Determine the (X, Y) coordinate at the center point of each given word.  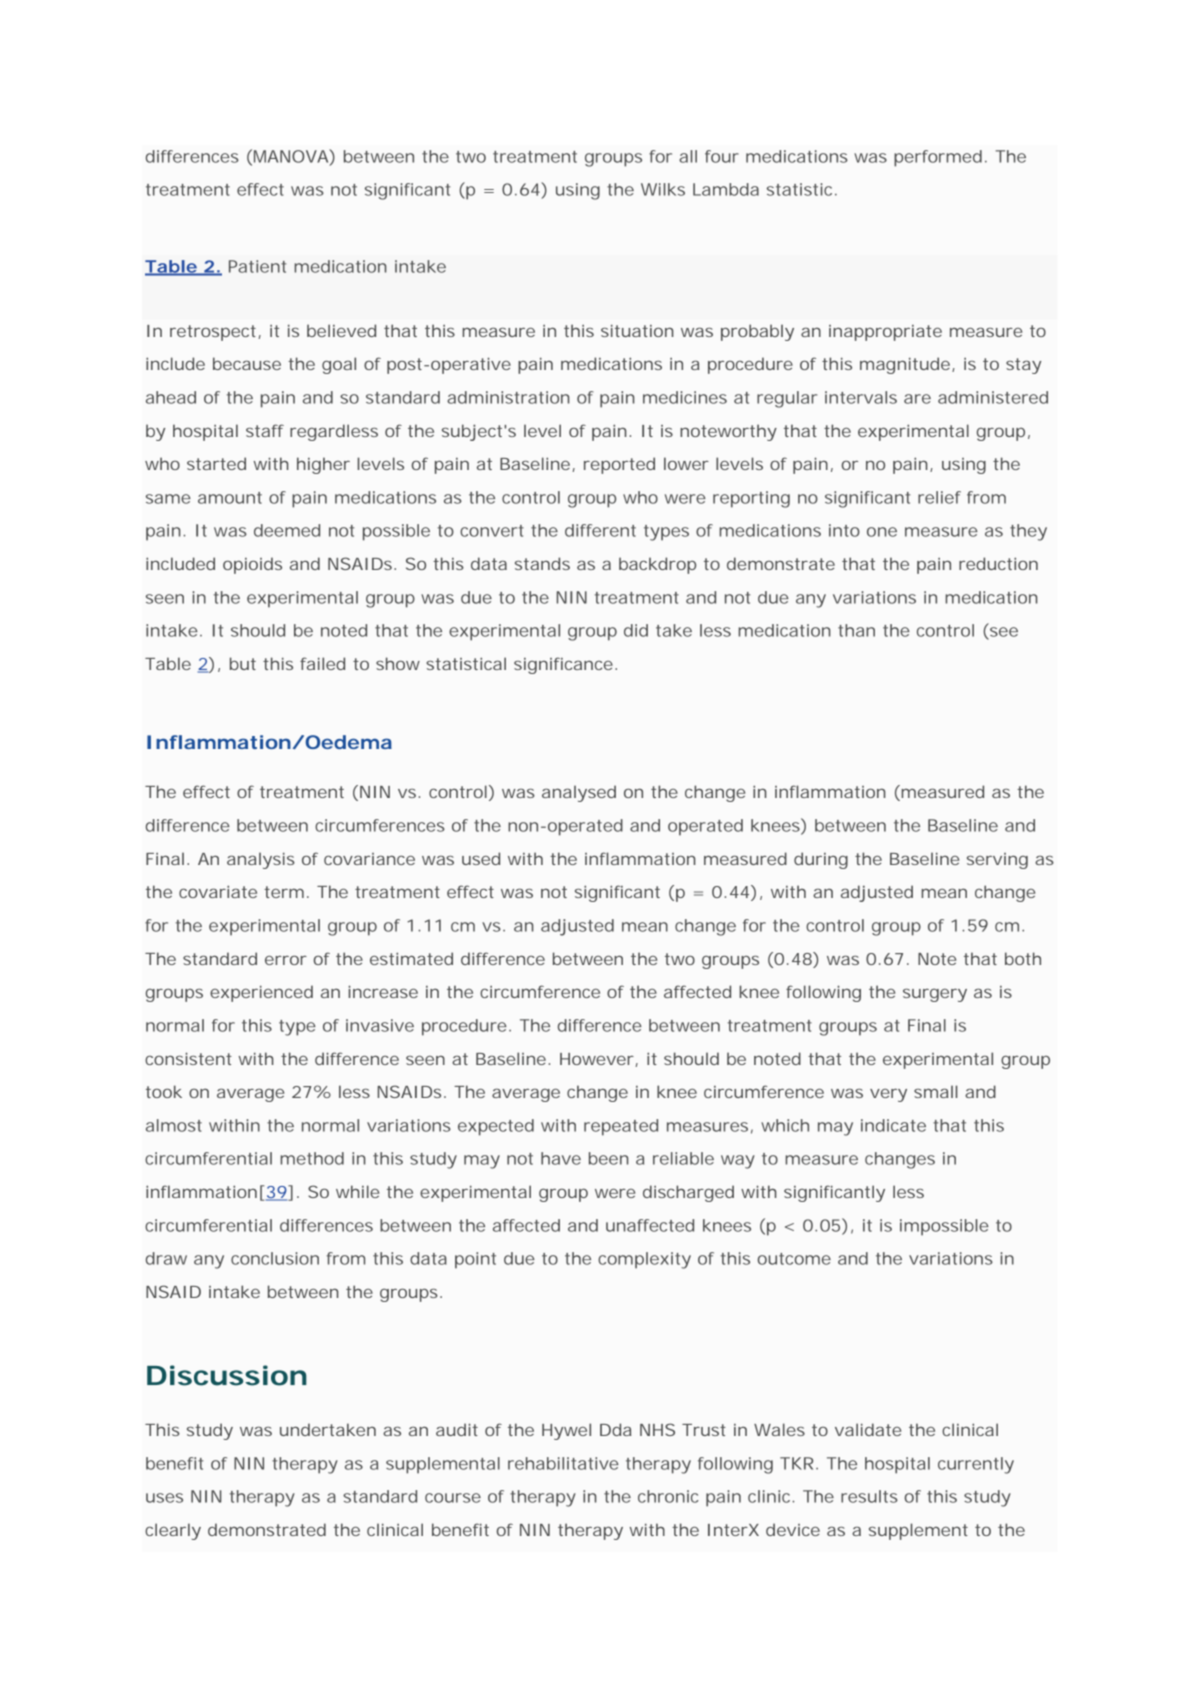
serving (997, 861)
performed (938, 158)
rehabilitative (563, 1463)
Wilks (663, 189)
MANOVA (292, 156)
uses (164, 1498)
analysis (261, 860)
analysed (579, 793)
